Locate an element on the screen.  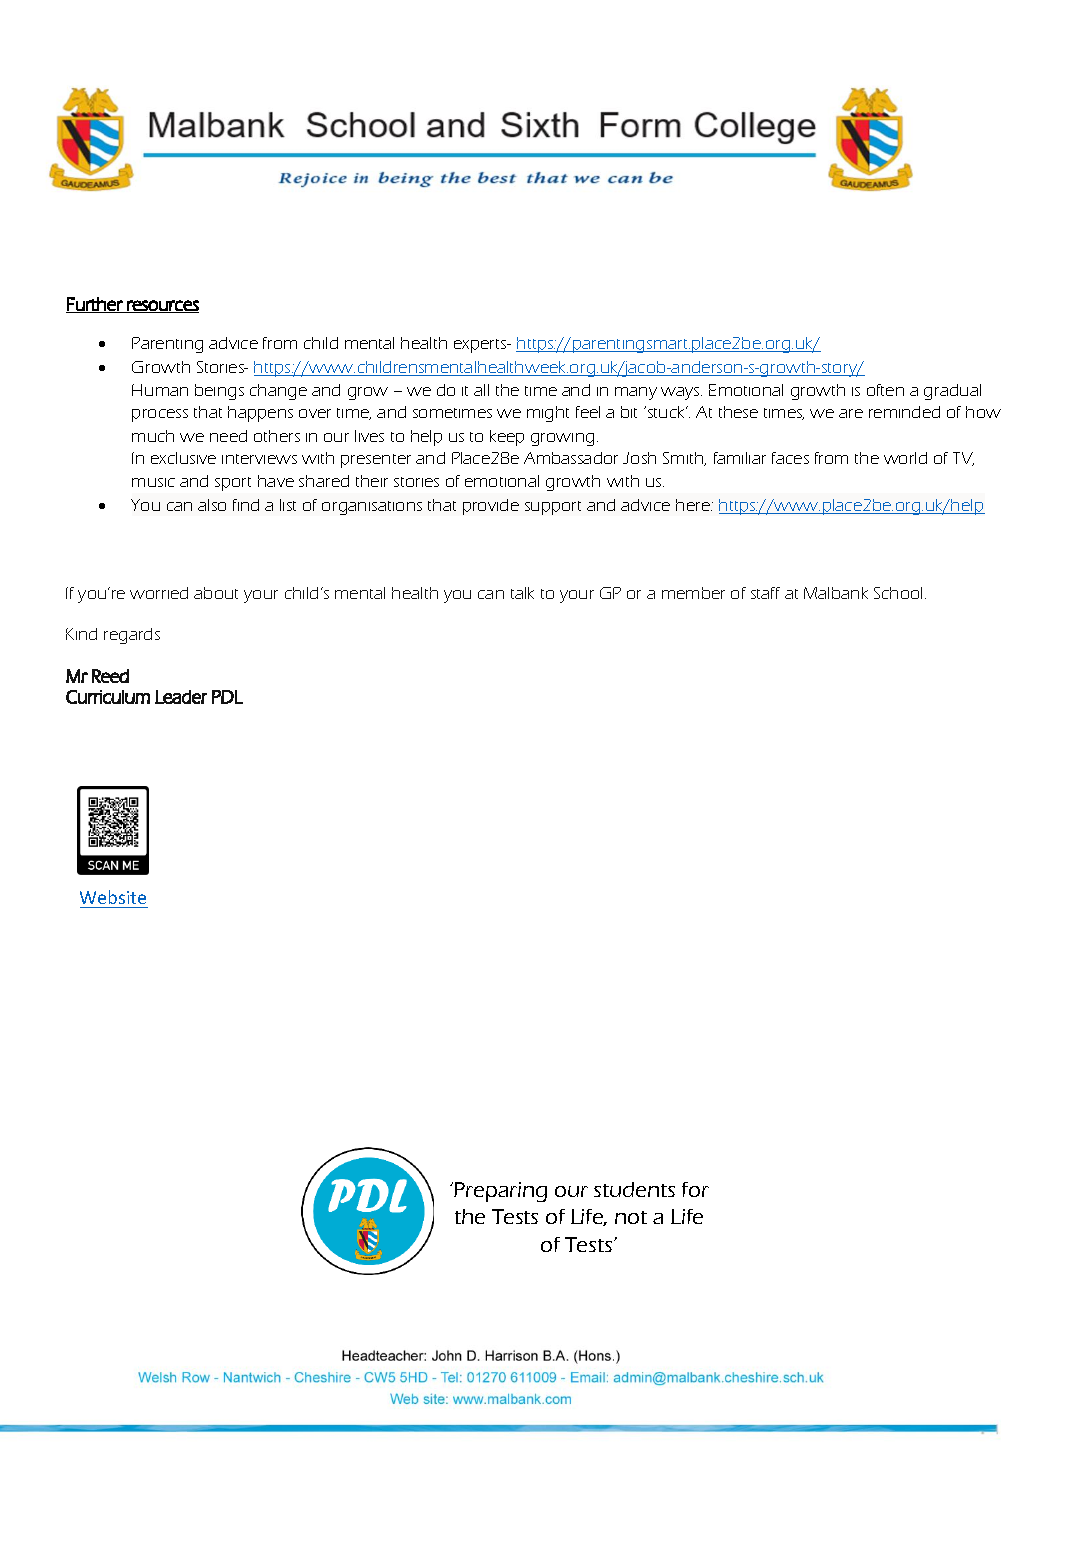
for is located at coordinates (695, 1189).
